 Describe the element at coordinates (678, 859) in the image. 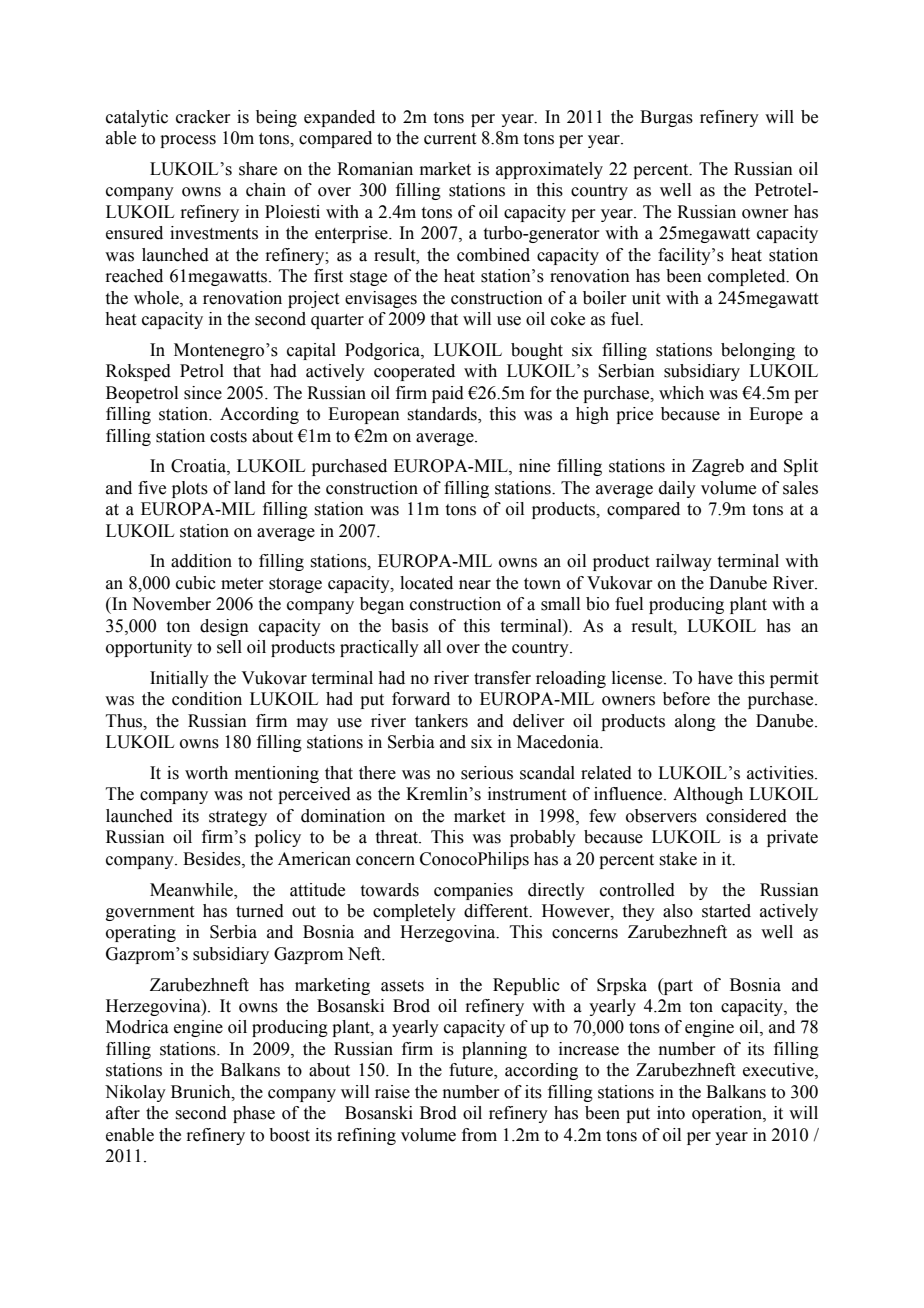

I see `stake` at that location.
